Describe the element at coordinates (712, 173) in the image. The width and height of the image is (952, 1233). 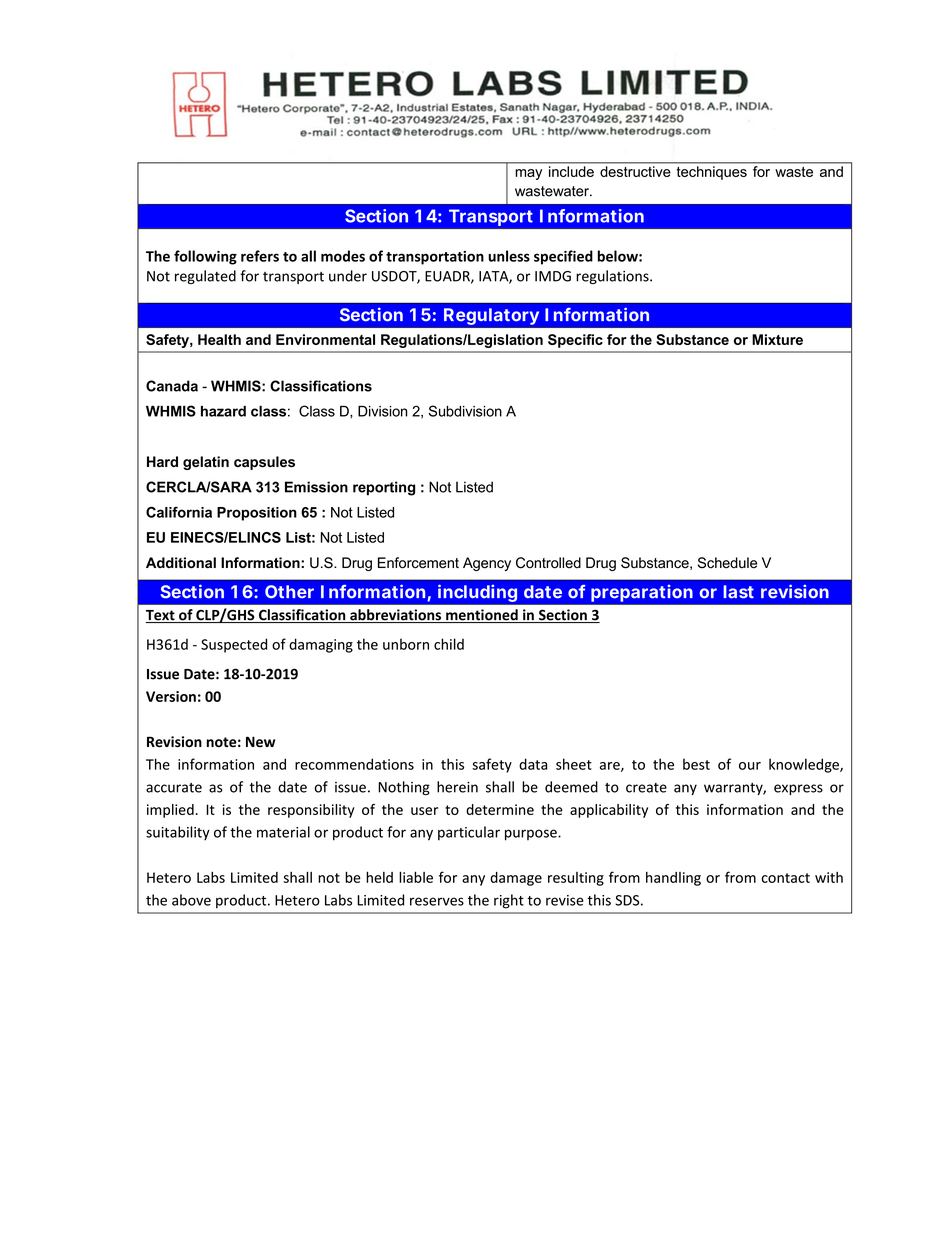
I see `techniques` at that location.
